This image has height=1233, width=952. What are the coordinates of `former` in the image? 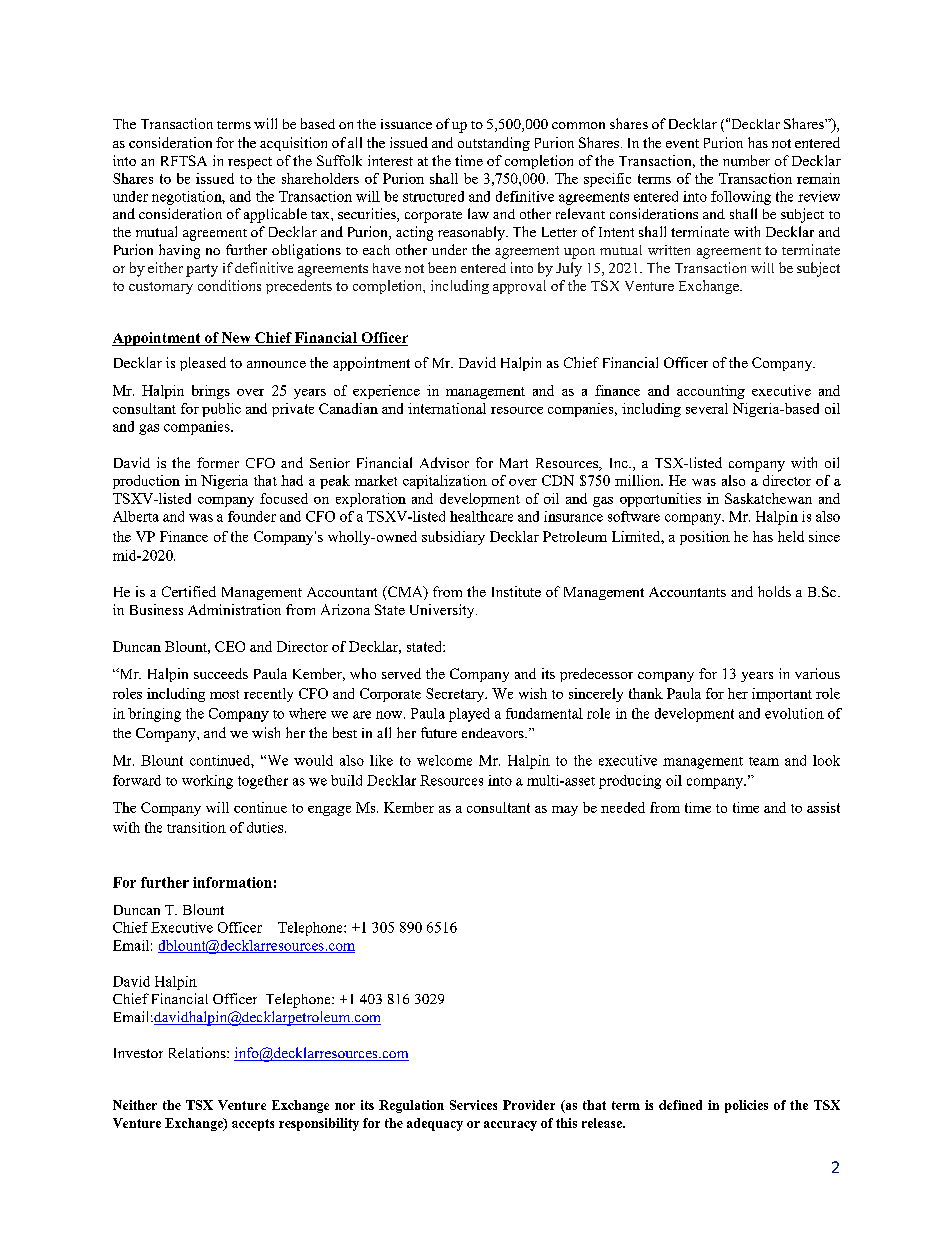 It's located at (218, 462).
